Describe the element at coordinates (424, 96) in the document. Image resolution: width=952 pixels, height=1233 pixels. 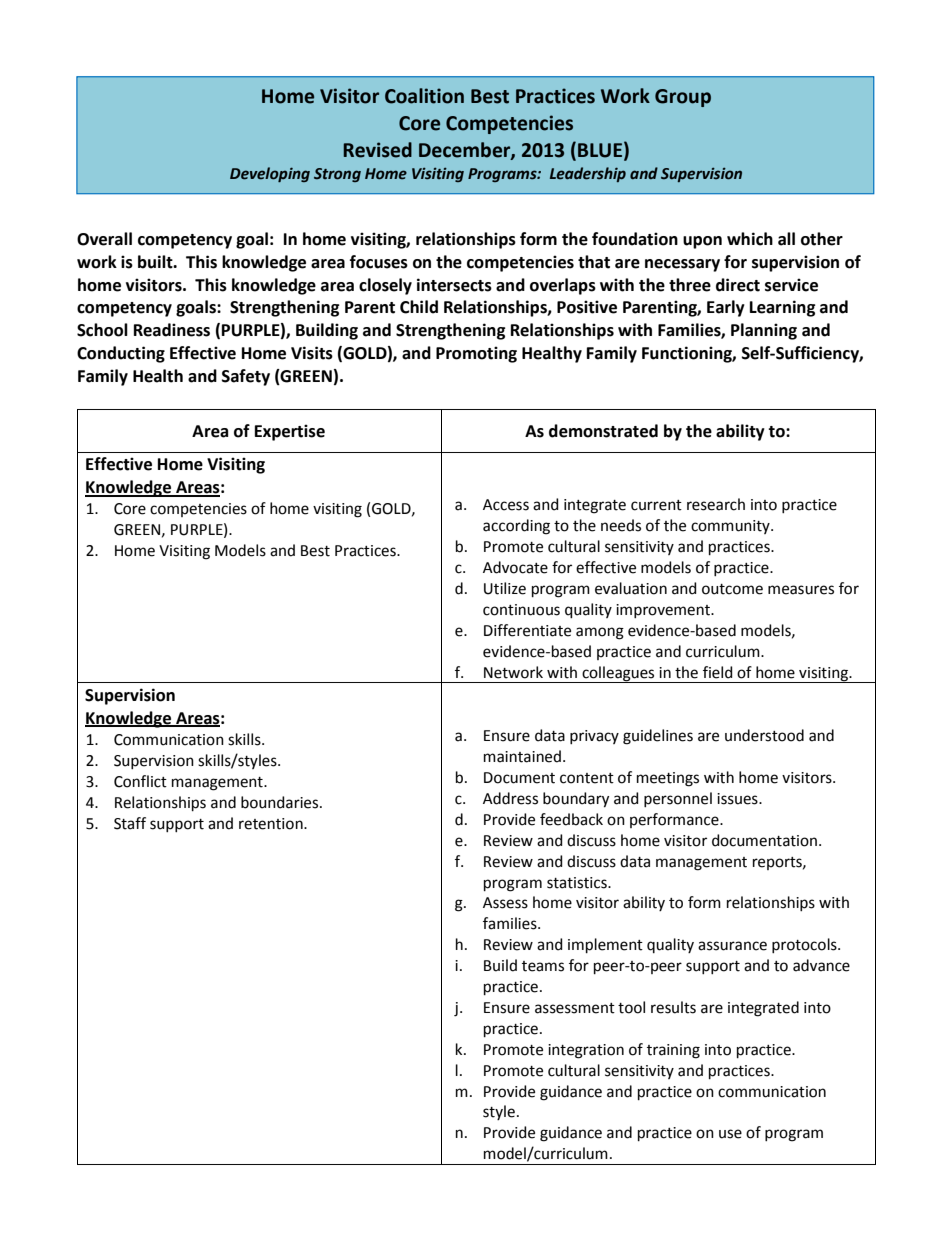
I see `Coalition` at that location.
